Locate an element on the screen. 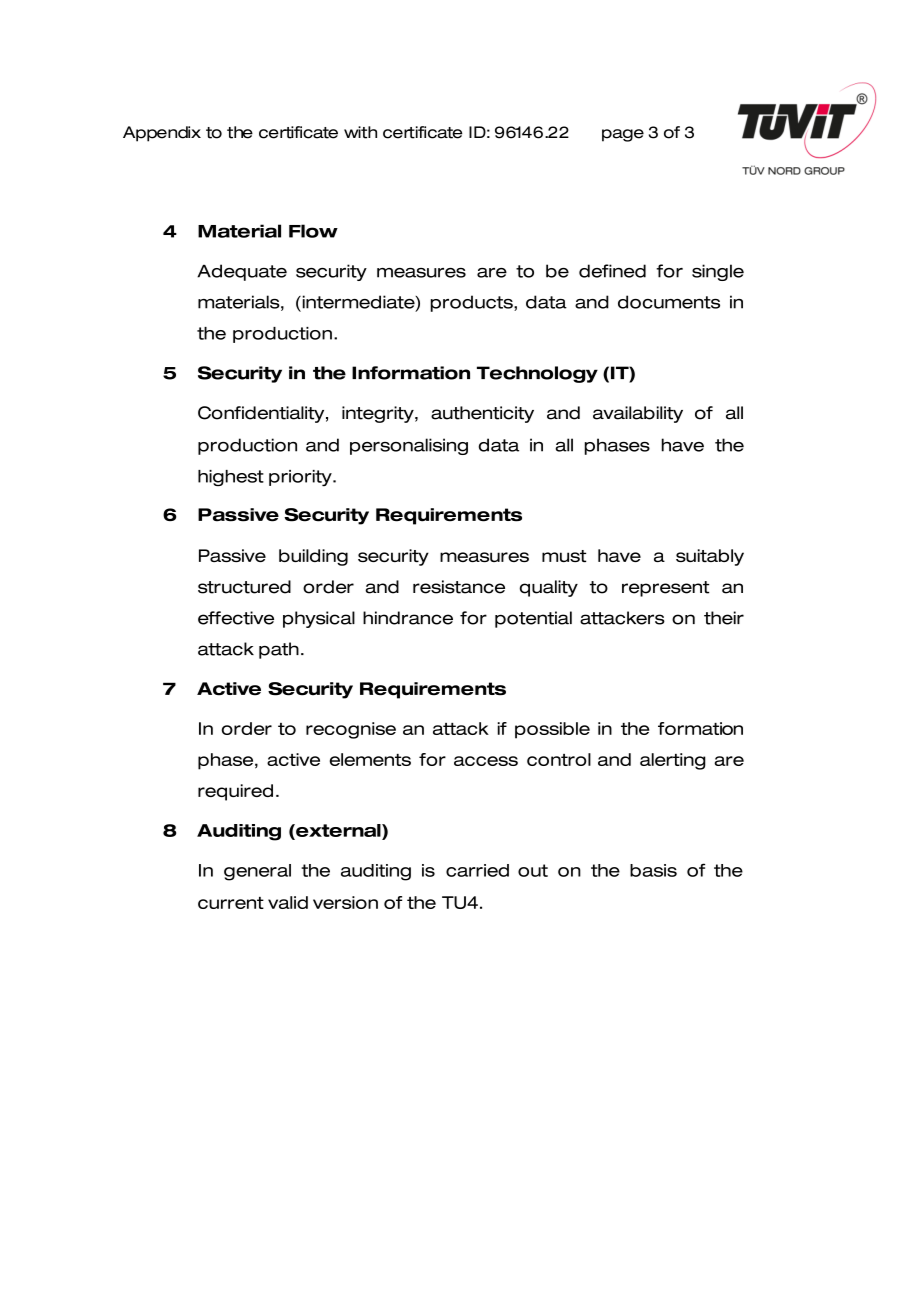 The width and height of the screenshot is (924, 1309). page is located at coordinates (623, 135).
